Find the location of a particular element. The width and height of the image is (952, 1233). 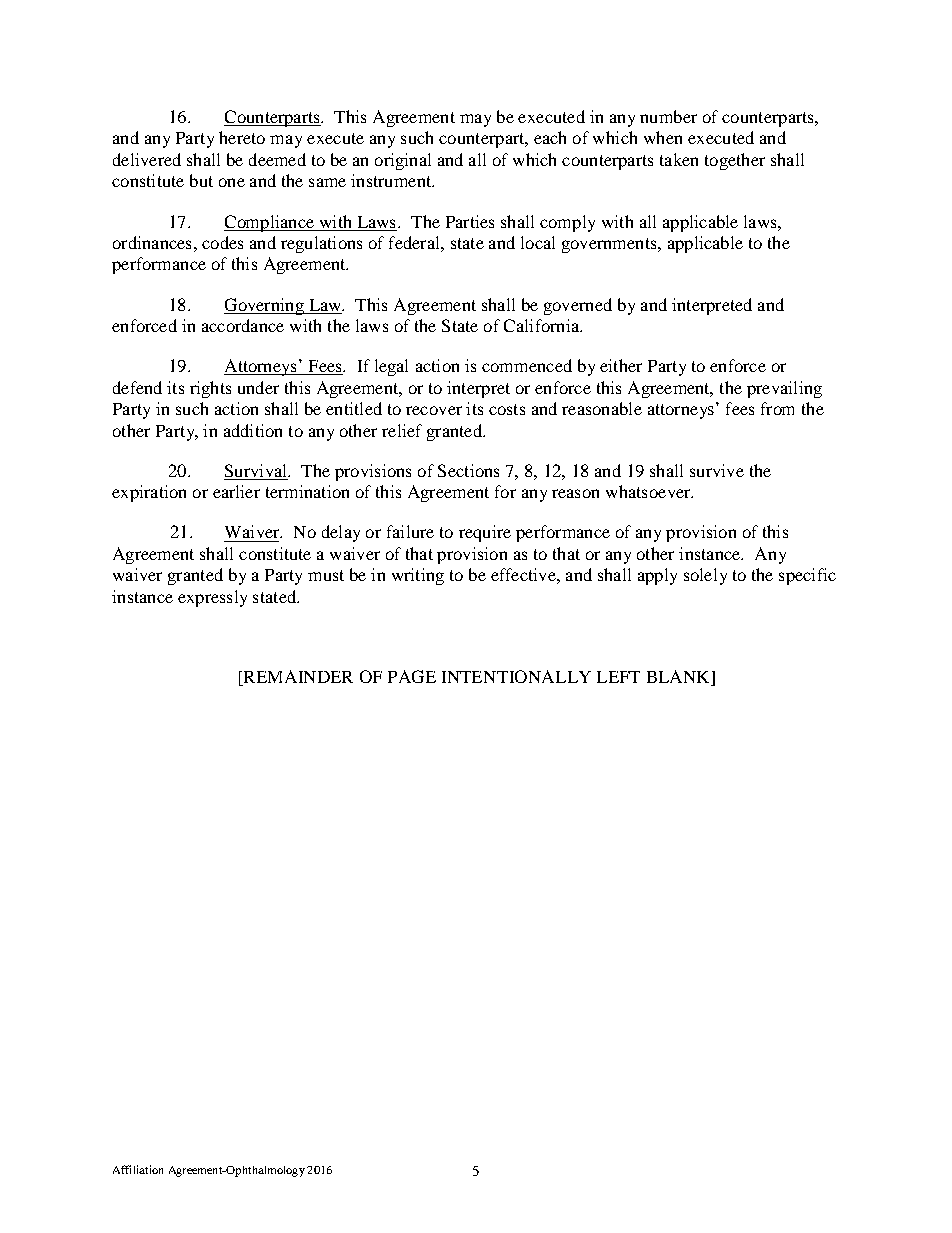

BLANK is located at coordinates (679, 678).
